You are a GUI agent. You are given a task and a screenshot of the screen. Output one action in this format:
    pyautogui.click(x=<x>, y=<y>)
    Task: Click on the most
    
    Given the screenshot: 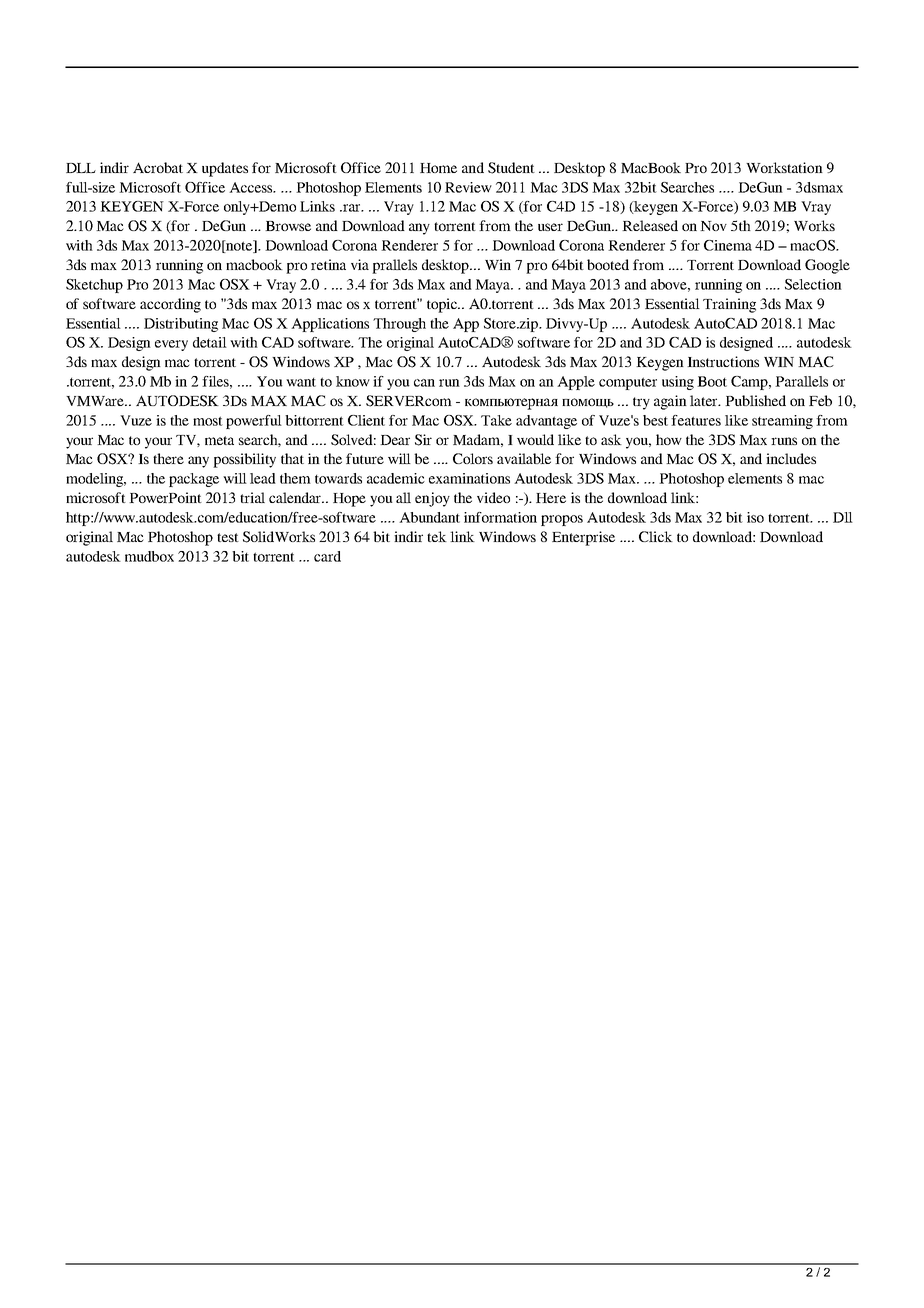 What is the action you would take?
    pyautogui.click(x=208, y=421)
